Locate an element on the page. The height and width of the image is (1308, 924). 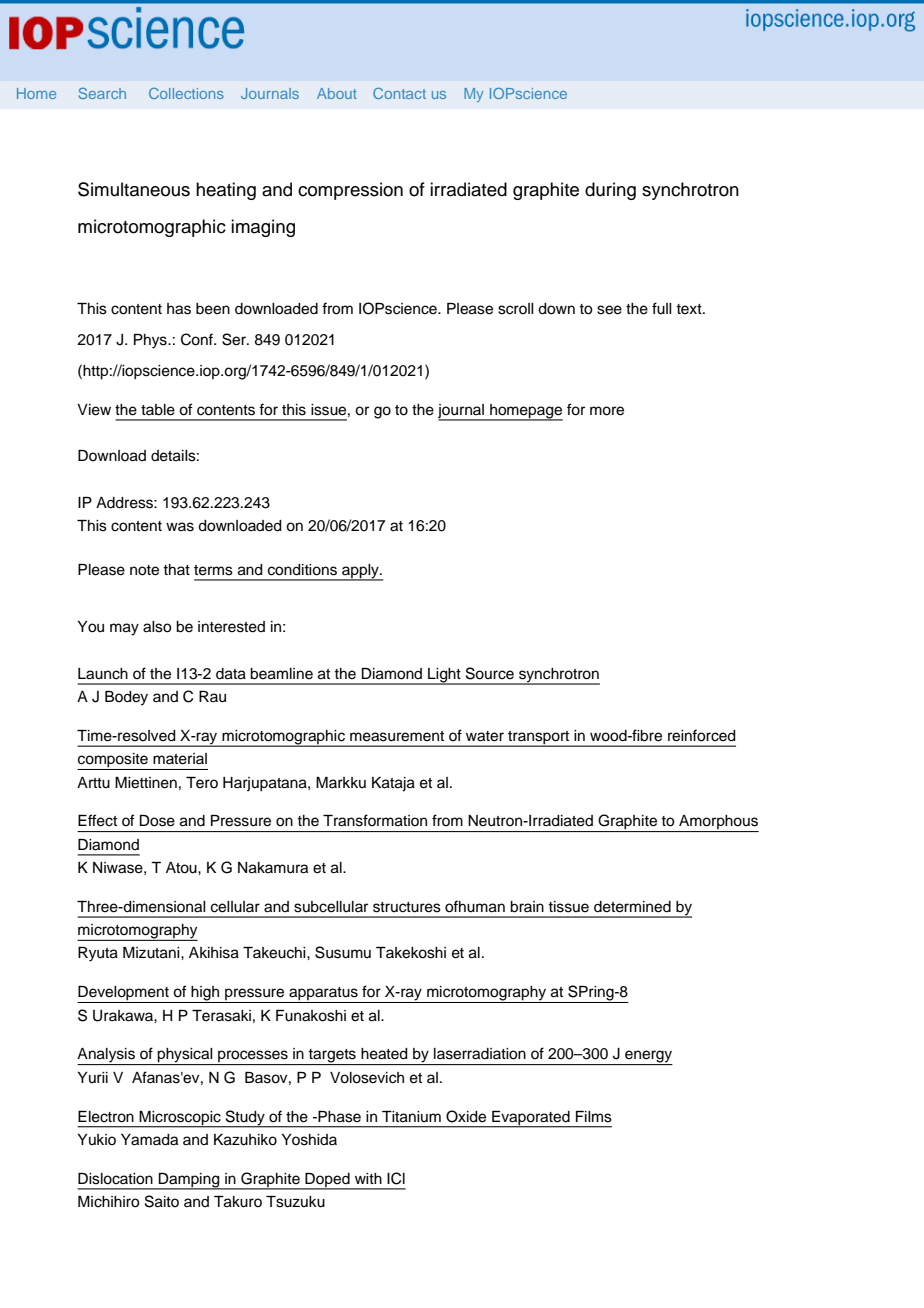
during is located at coordinates (610, 191).
